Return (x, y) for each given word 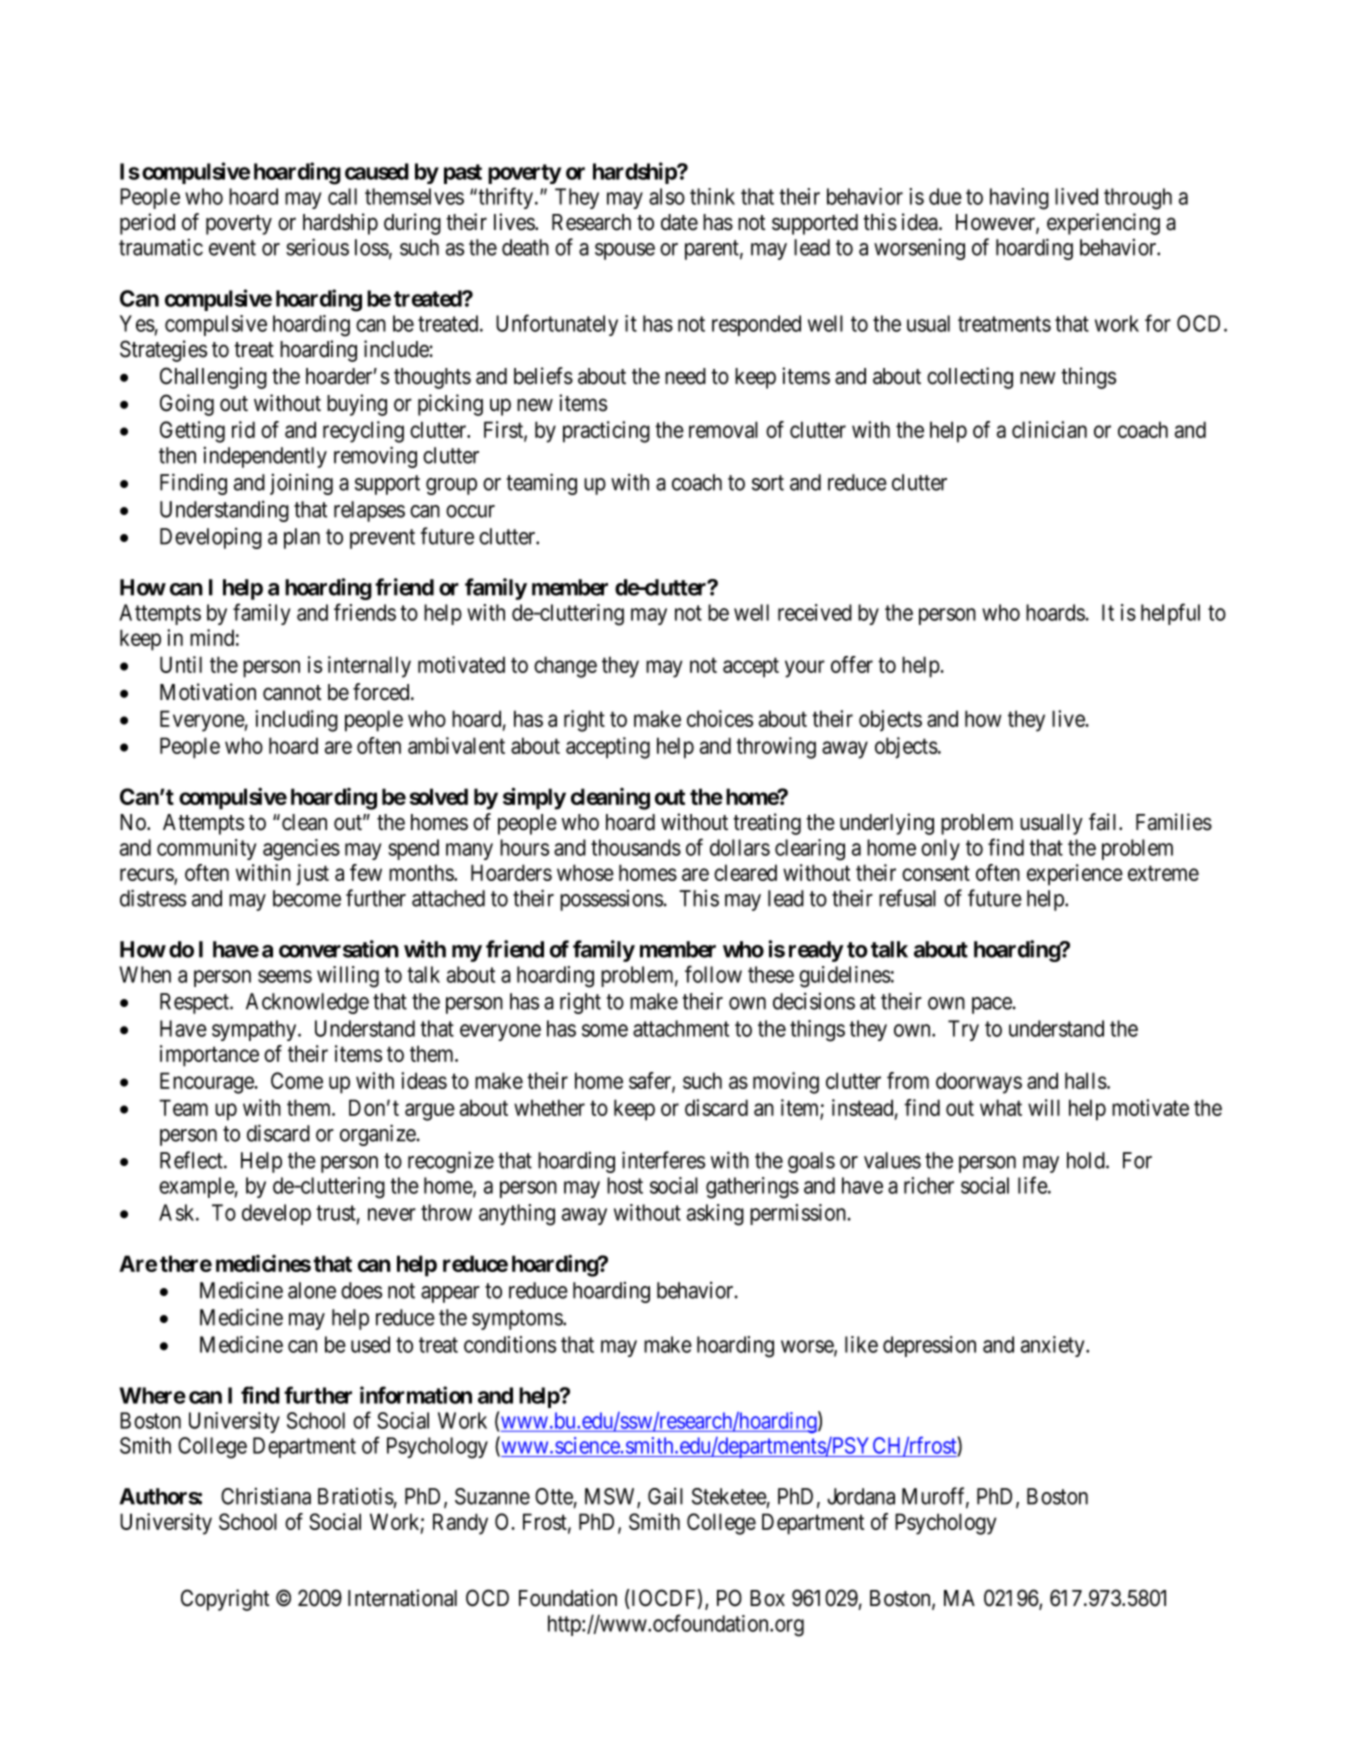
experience (1075, 875)
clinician (1049, 429)
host (625, 1185)
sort (768, 483)
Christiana (266, 1496)
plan (302, 538)
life (1033, 1185)
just (312, 875)
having (1019, 199)
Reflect (192, 1160)
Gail (665, 1496)
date (679, 222)
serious (317, 247)
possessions (611, 900)
